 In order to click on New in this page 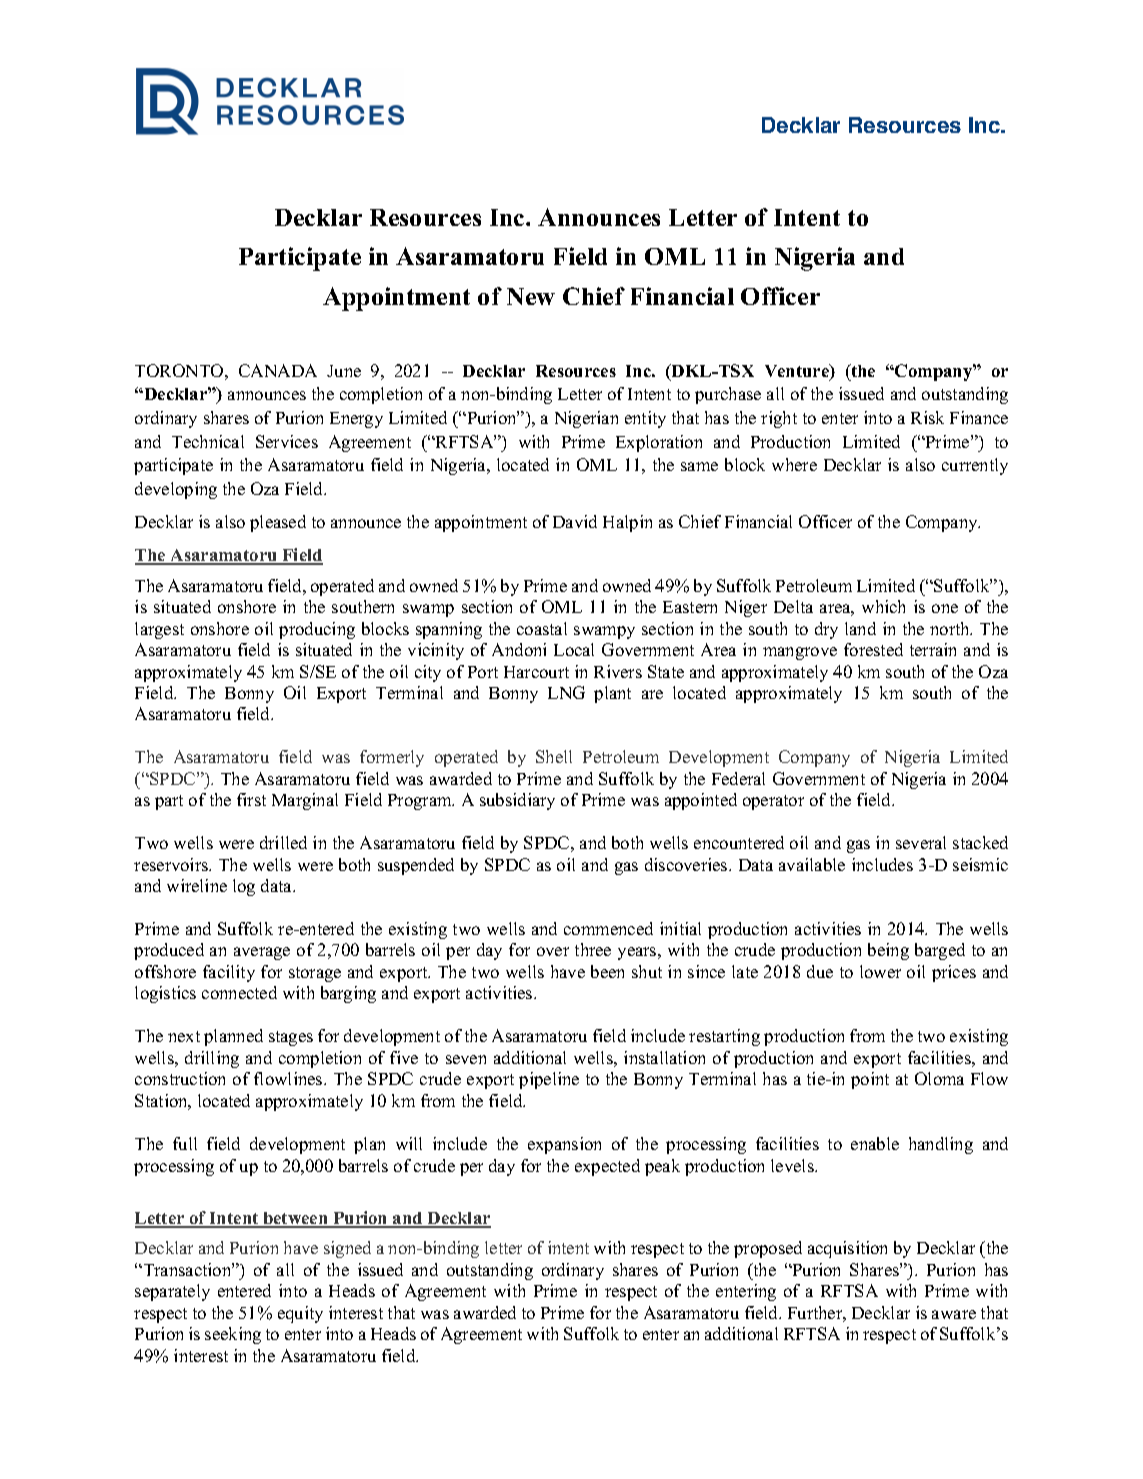, I will do `click(531, 296)`.
